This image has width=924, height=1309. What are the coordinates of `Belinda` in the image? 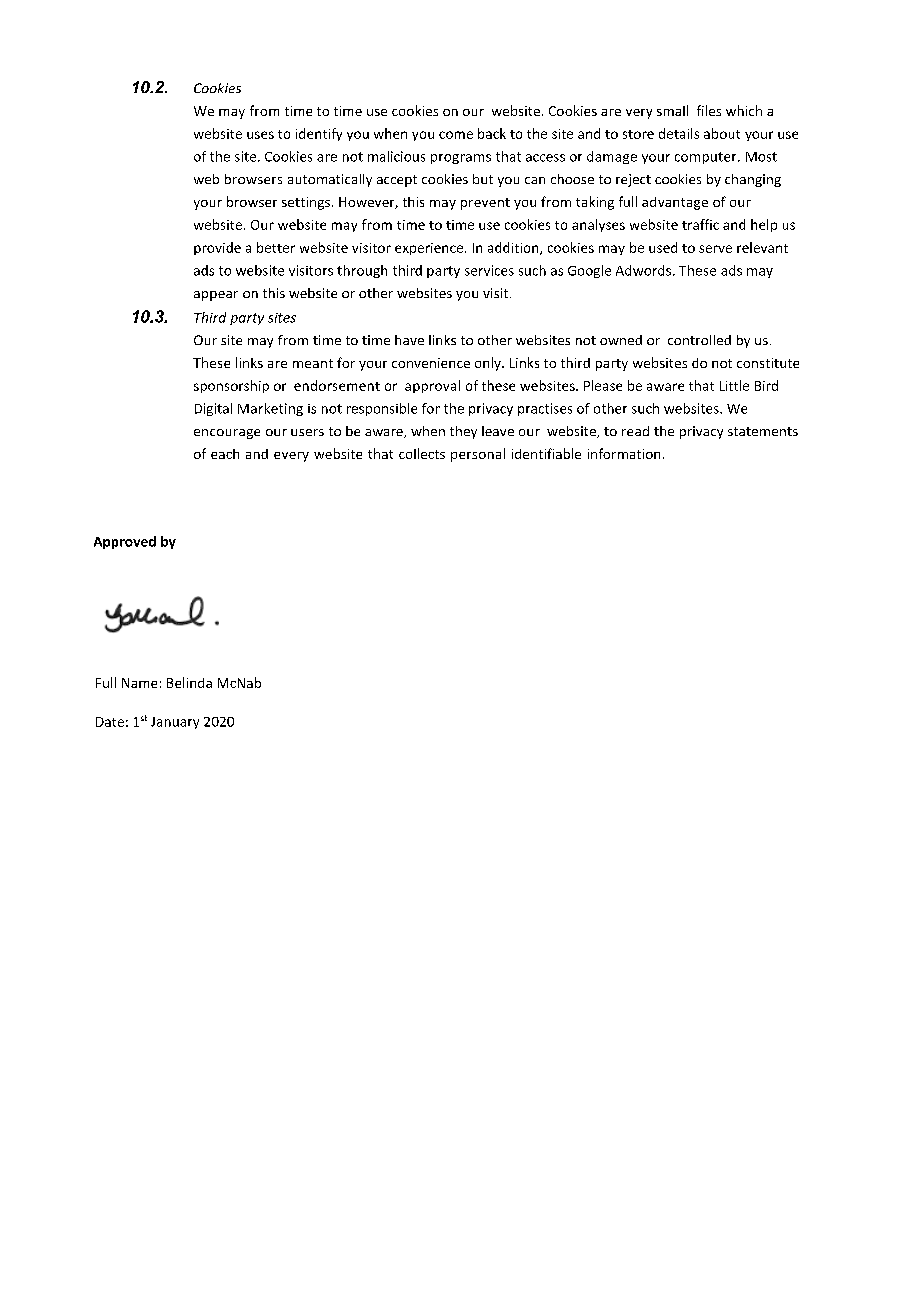 It's located at (189, 682).
